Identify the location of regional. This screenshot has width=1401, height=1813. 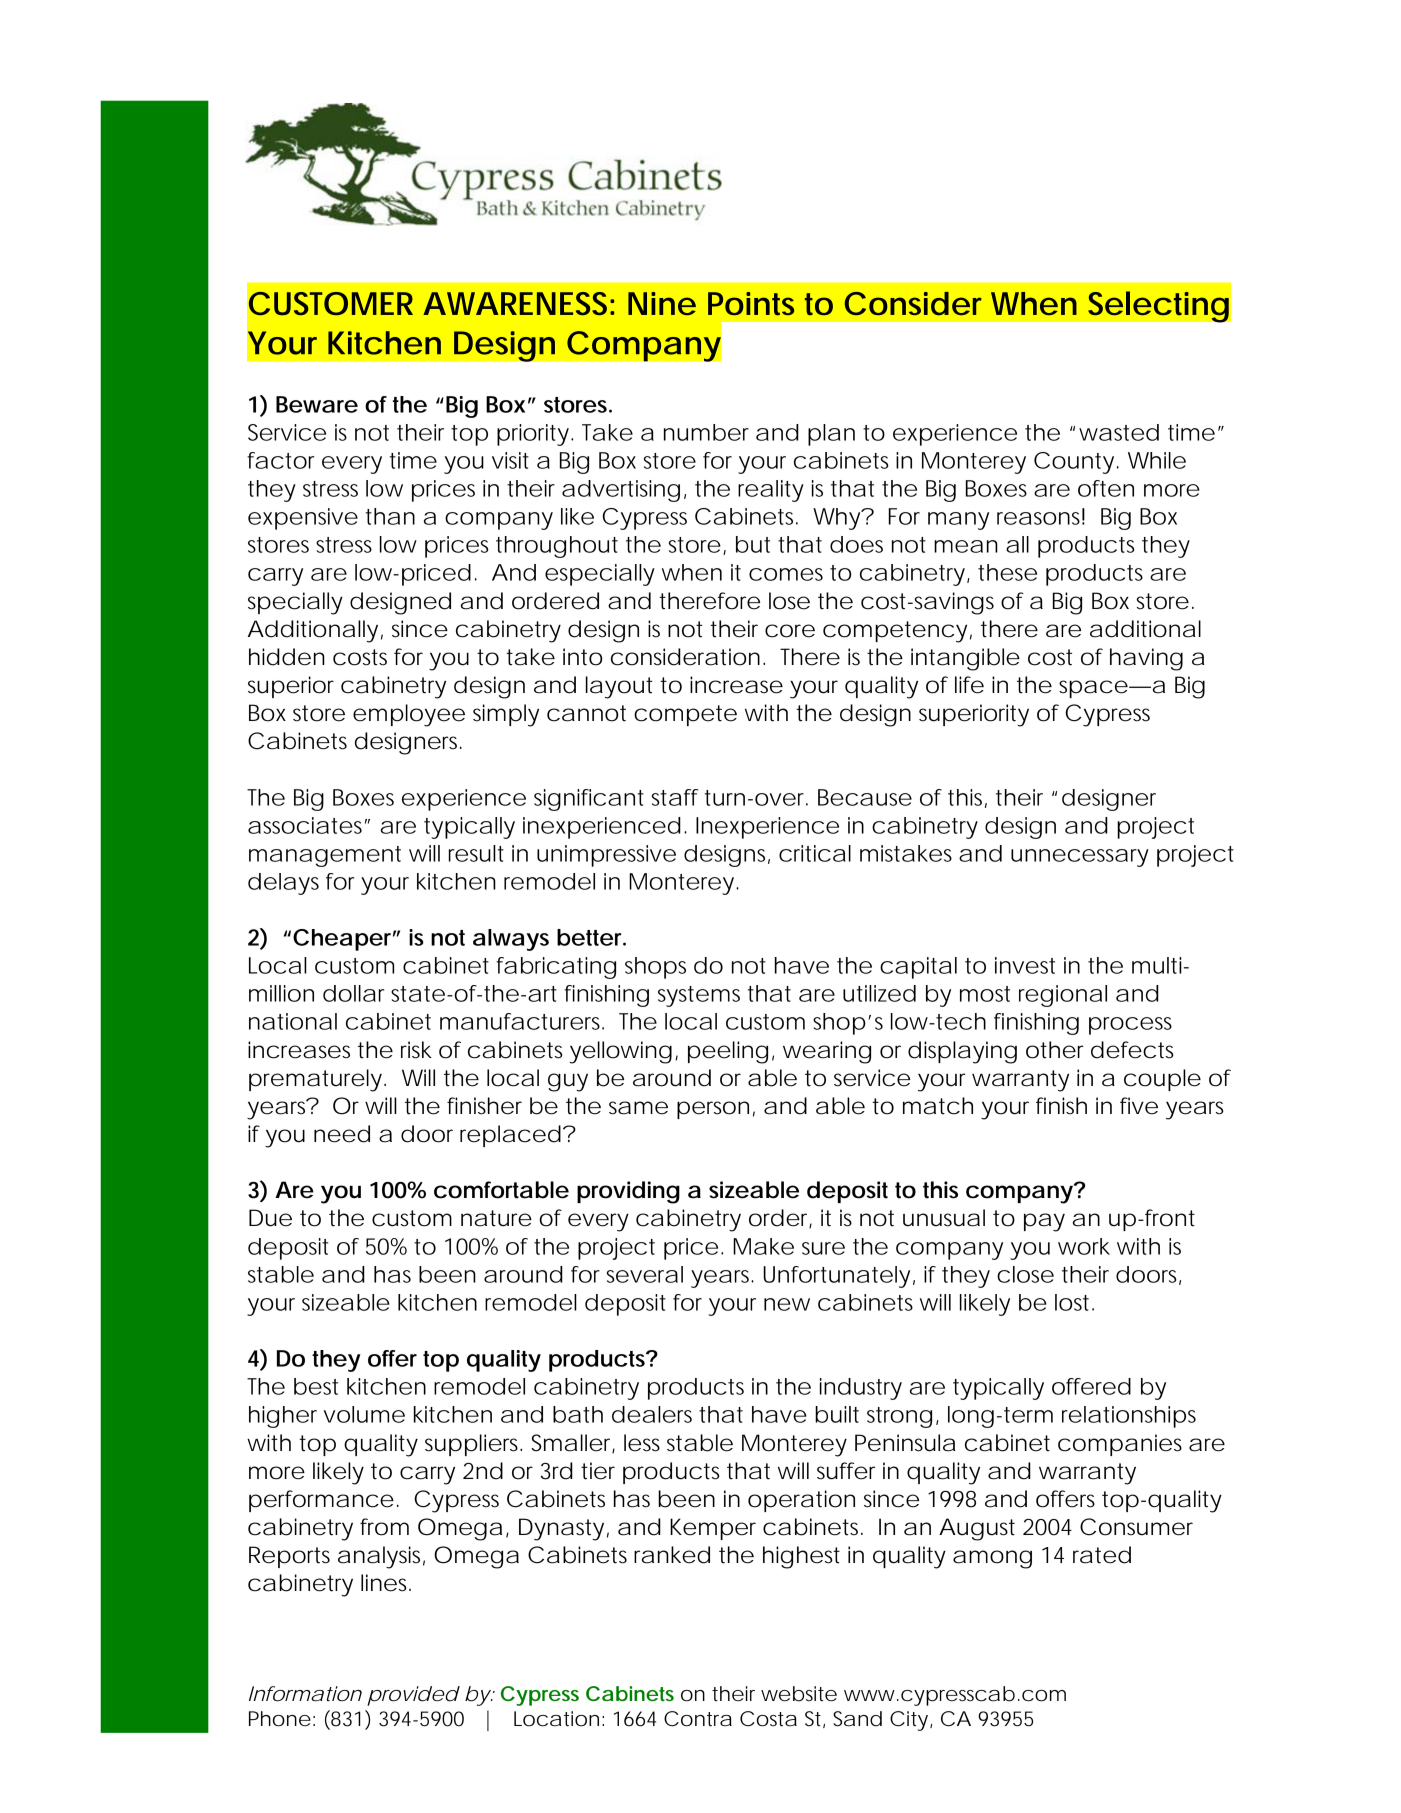
(1063, 996).
